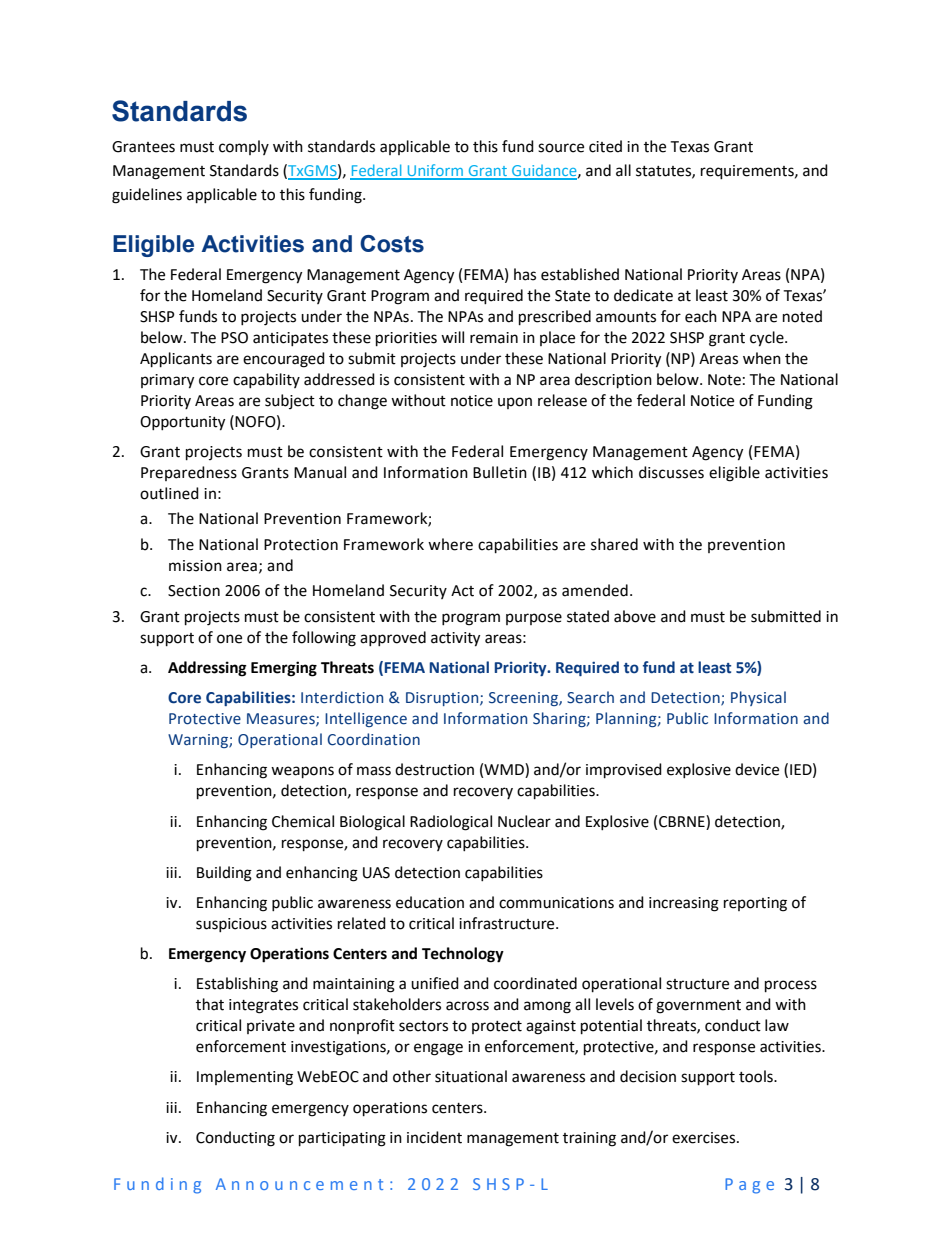  I want to click on Announcement, so click(299, 1184).
